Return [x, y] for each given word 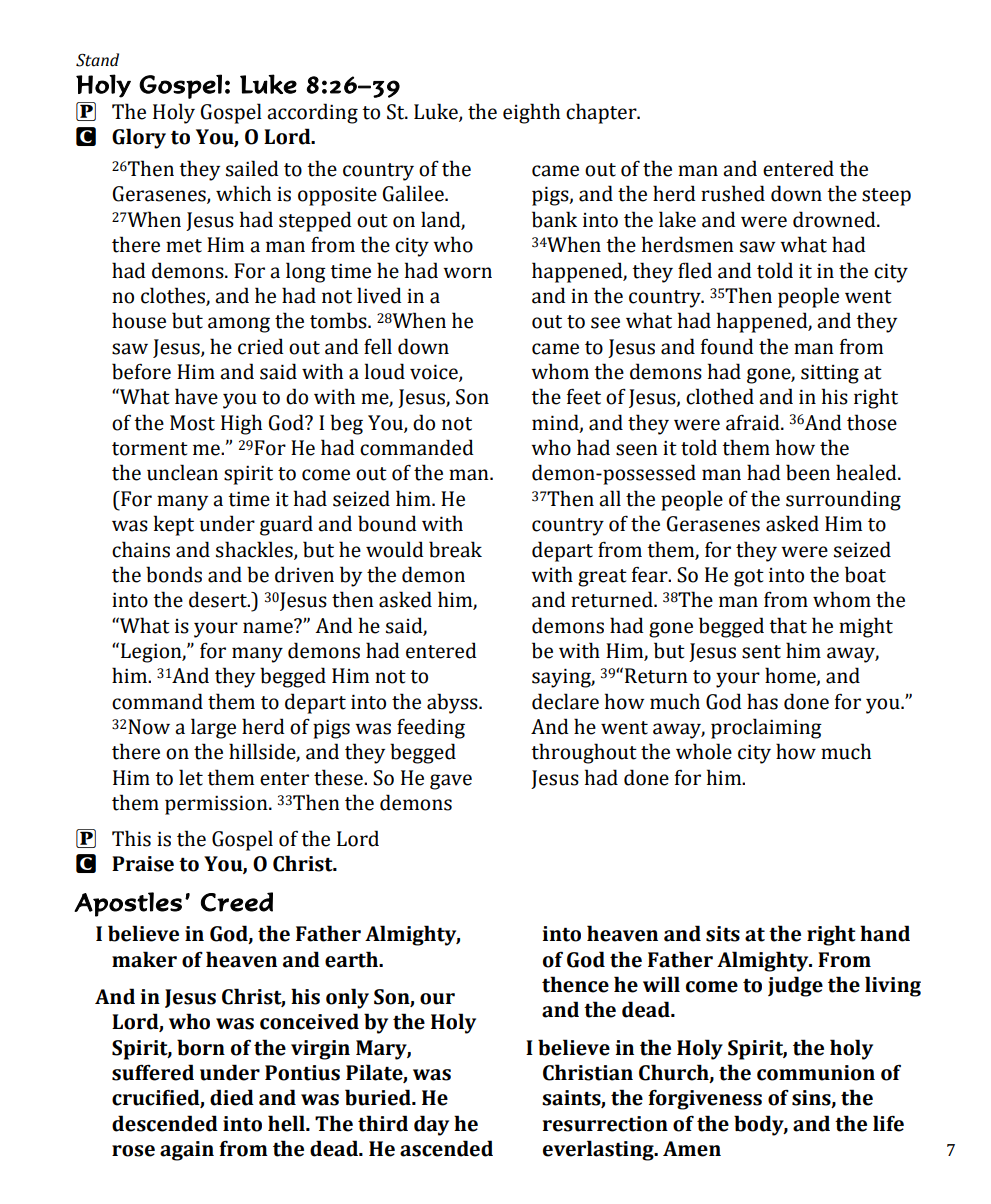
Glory [139, 138]
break [455, 549]
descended [165, 1123]
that [788, 625]
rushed [733, 193]
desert [219, 599]
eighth [531, 113]
